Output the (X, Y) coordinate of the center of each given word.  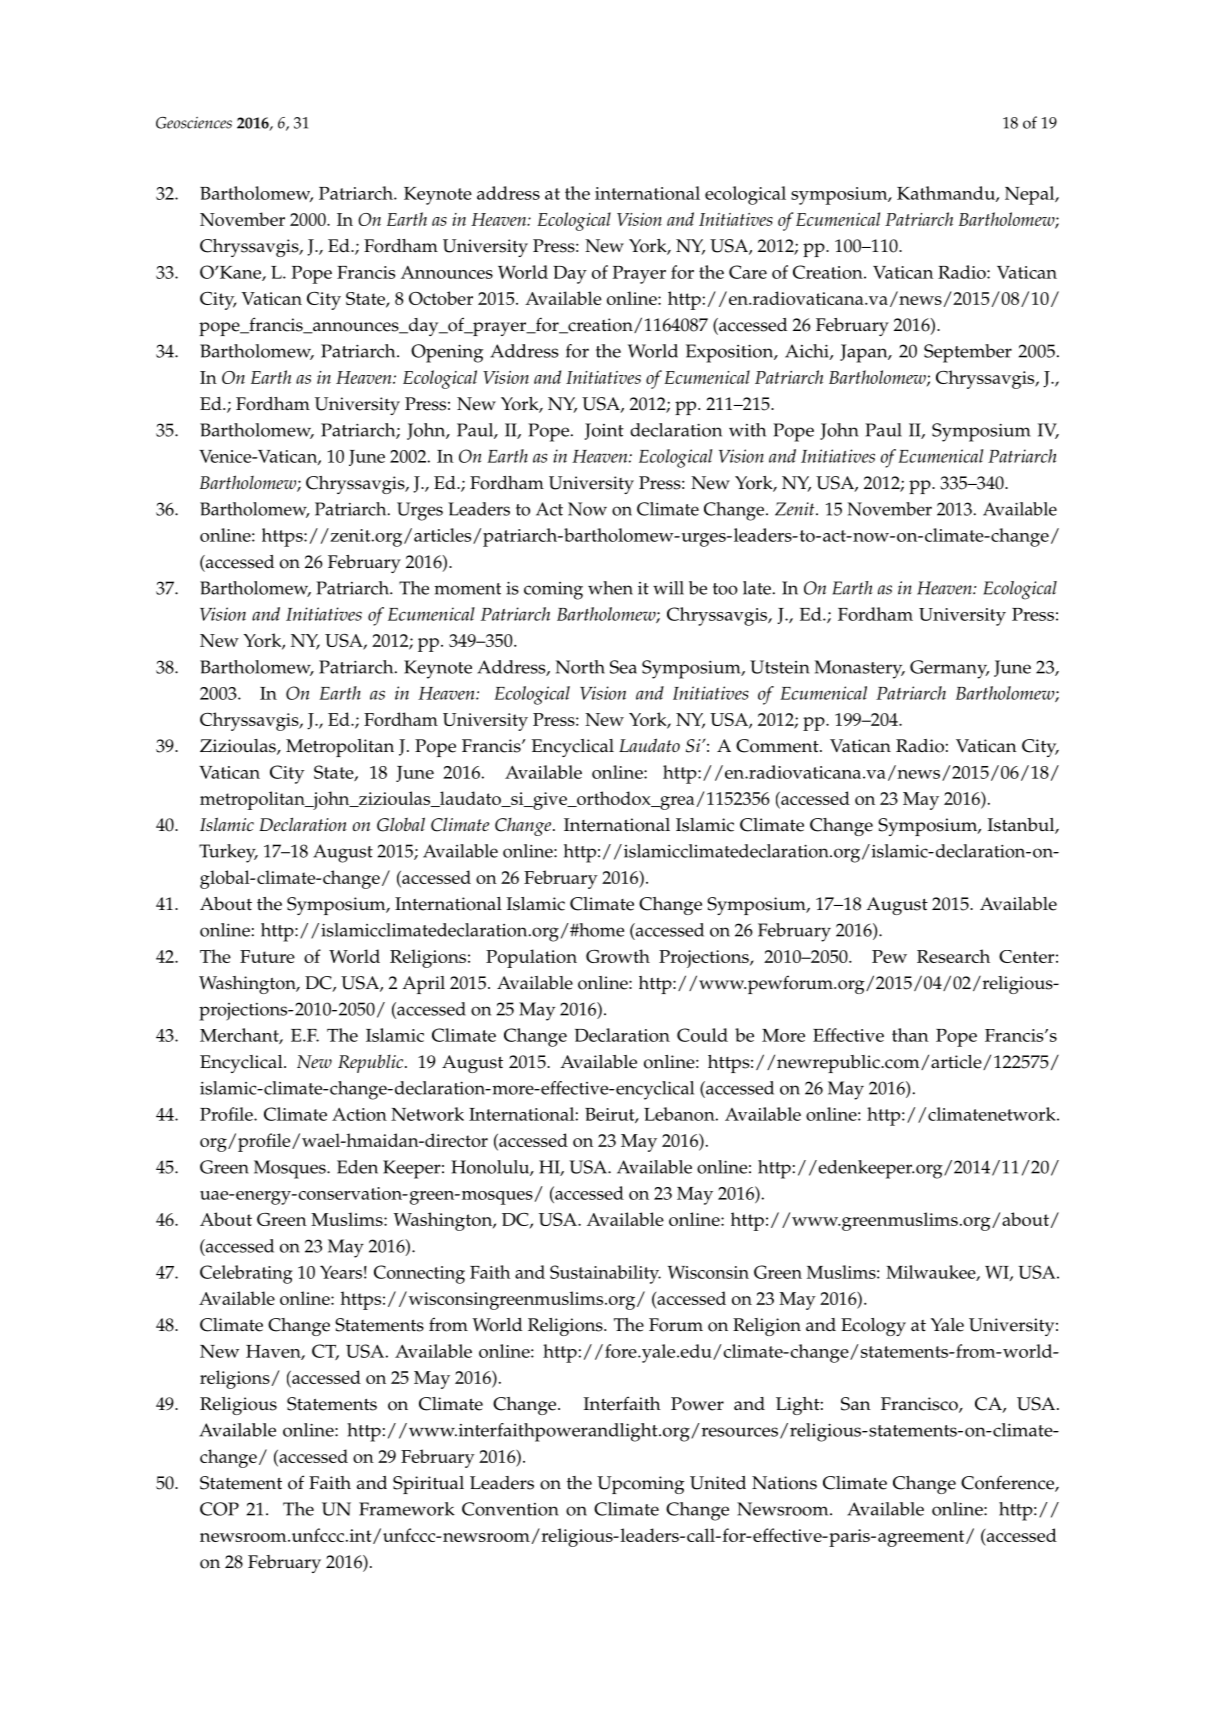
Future (267, 956)
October (441, 298)
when (610, 588)
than (910, 1035)
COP (219, 1509)
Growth (618, 956)
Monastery (860, 669)
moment (467, 589)
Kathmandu (947, 194)
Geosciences (194, 123)
